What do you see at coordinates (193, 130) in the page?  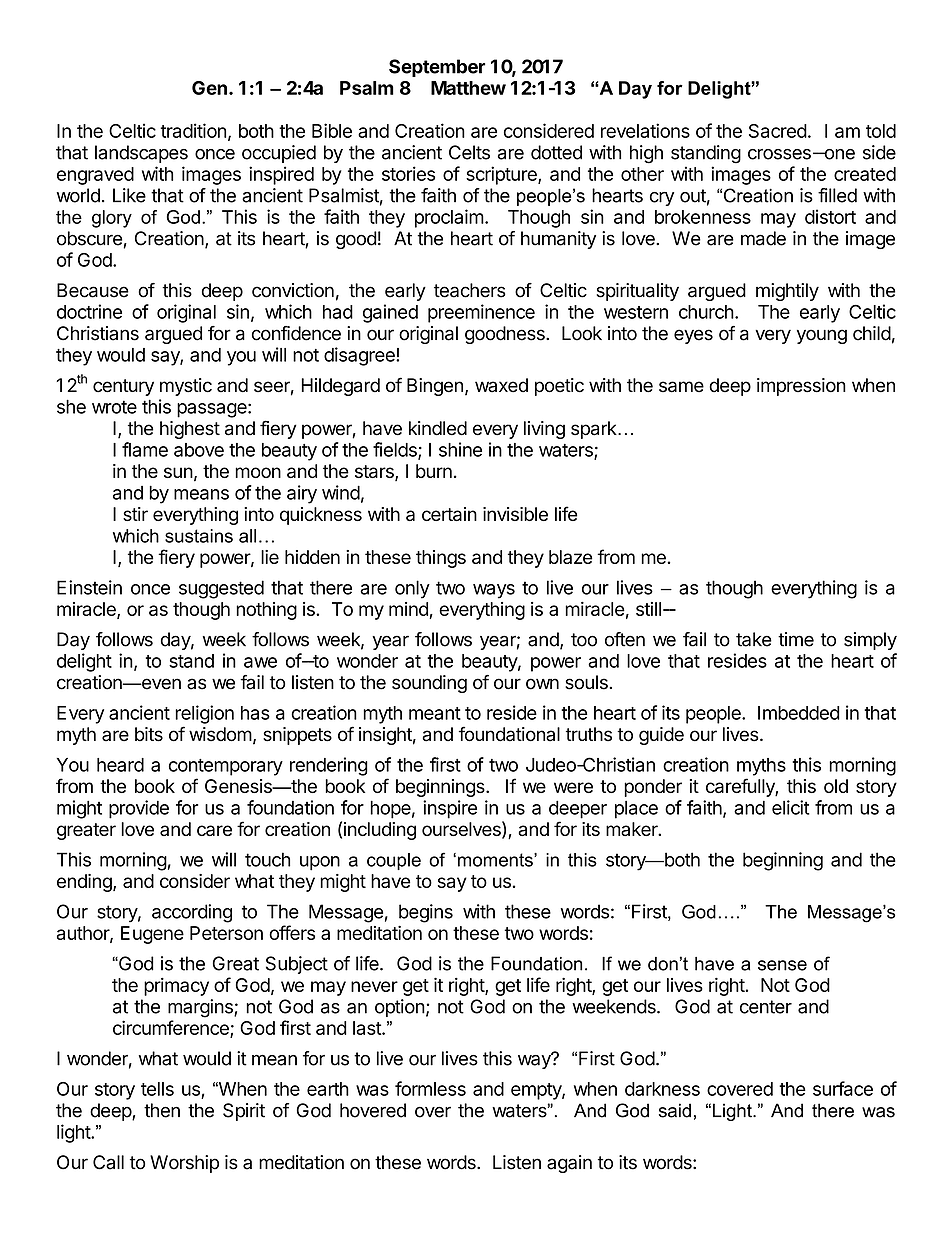 I see `tradition` at bounding box center [193, 130].
